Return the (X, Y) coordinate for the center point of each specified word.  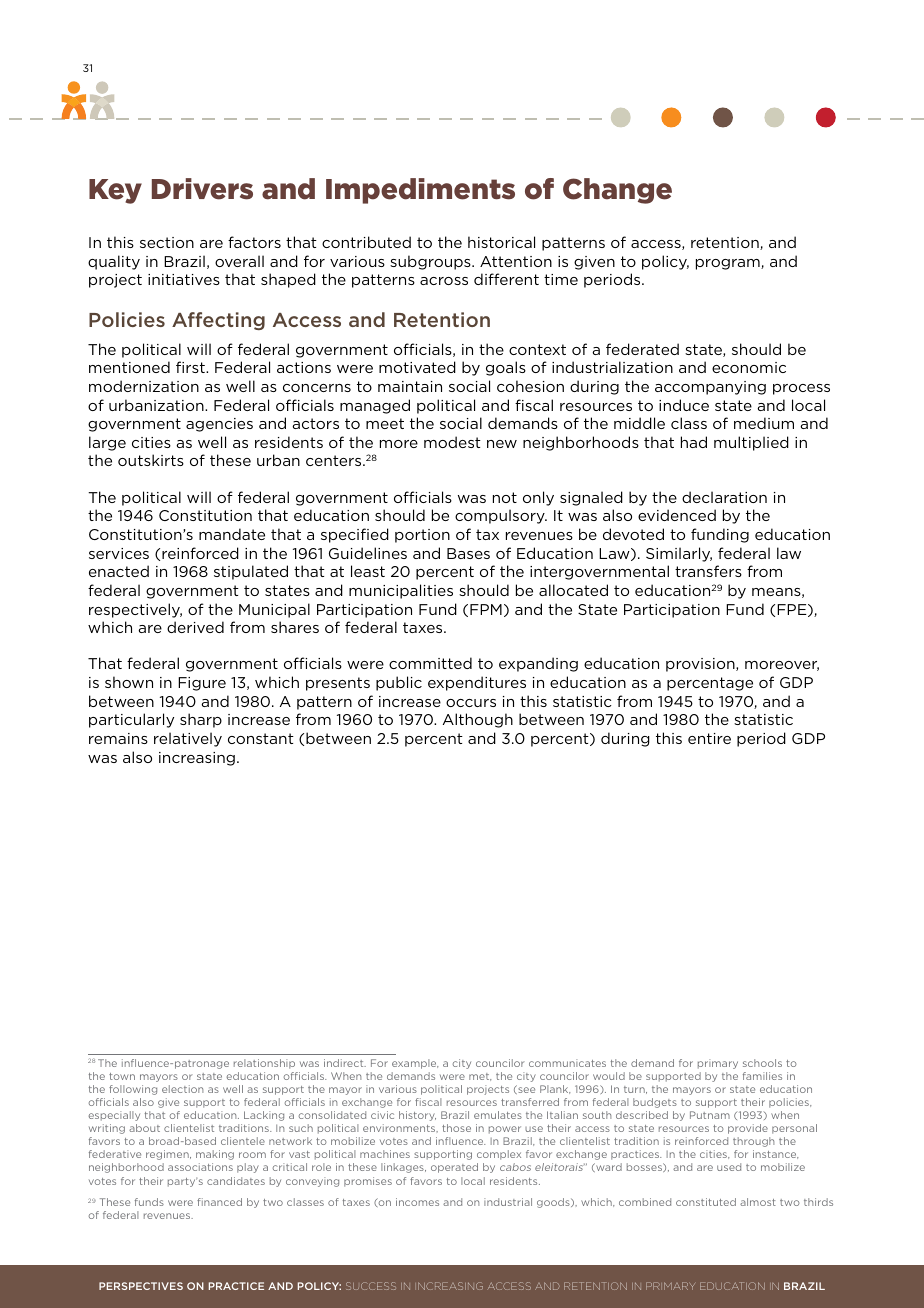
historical (501, 242)
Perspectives (141, 1286)
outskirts (151, 460)
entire (709, 738)
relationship (264, 1064)
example (415, 1064)
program (729, 264)
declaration (724, 497)
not (505, 497)
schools (762, 1063)
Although (478, 720)
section (167, 242)
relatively (188, 739)
